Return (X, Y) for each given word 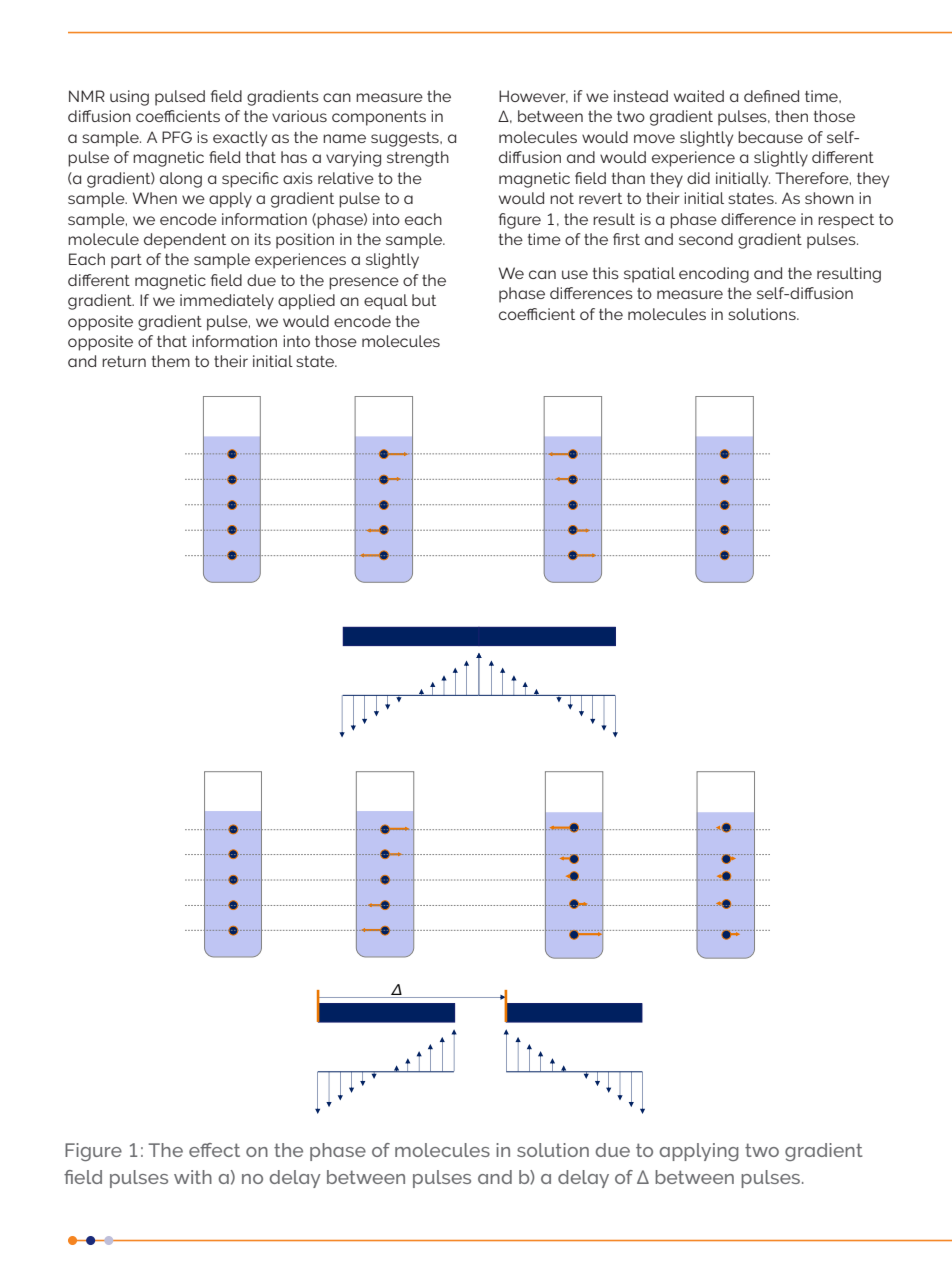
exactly (240, 139)
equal (386, 302)
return (124, 361)
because (770, 137)
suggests (406, 139)
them (171, 361)
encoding (714, 275)
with (193, 1177)
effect (214, 1150)
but (424, 300)
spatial (649, 275)
